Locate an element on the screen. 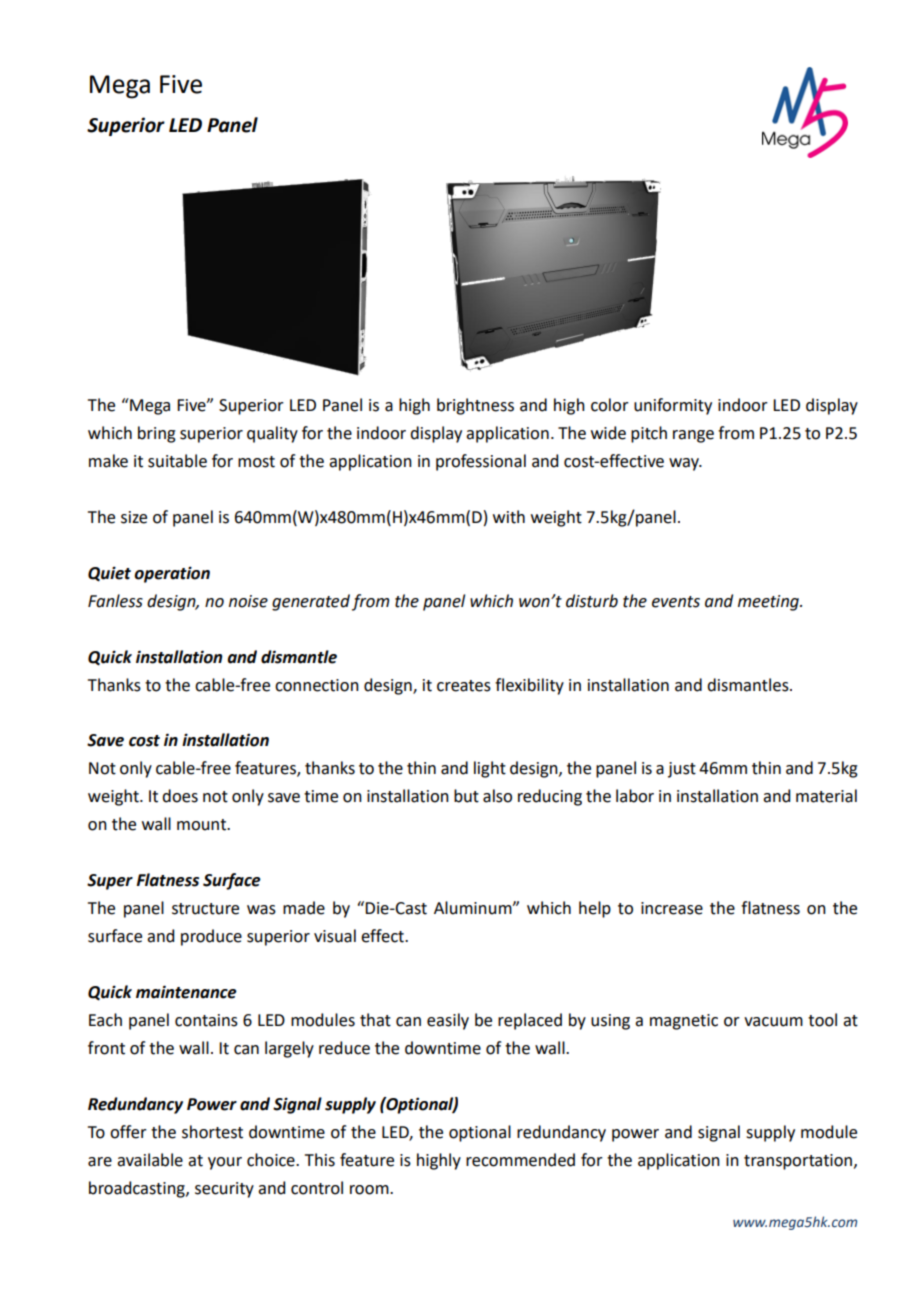 This screenshot has width=924, height=1308. brightness is located at coordinates (475, 406).
